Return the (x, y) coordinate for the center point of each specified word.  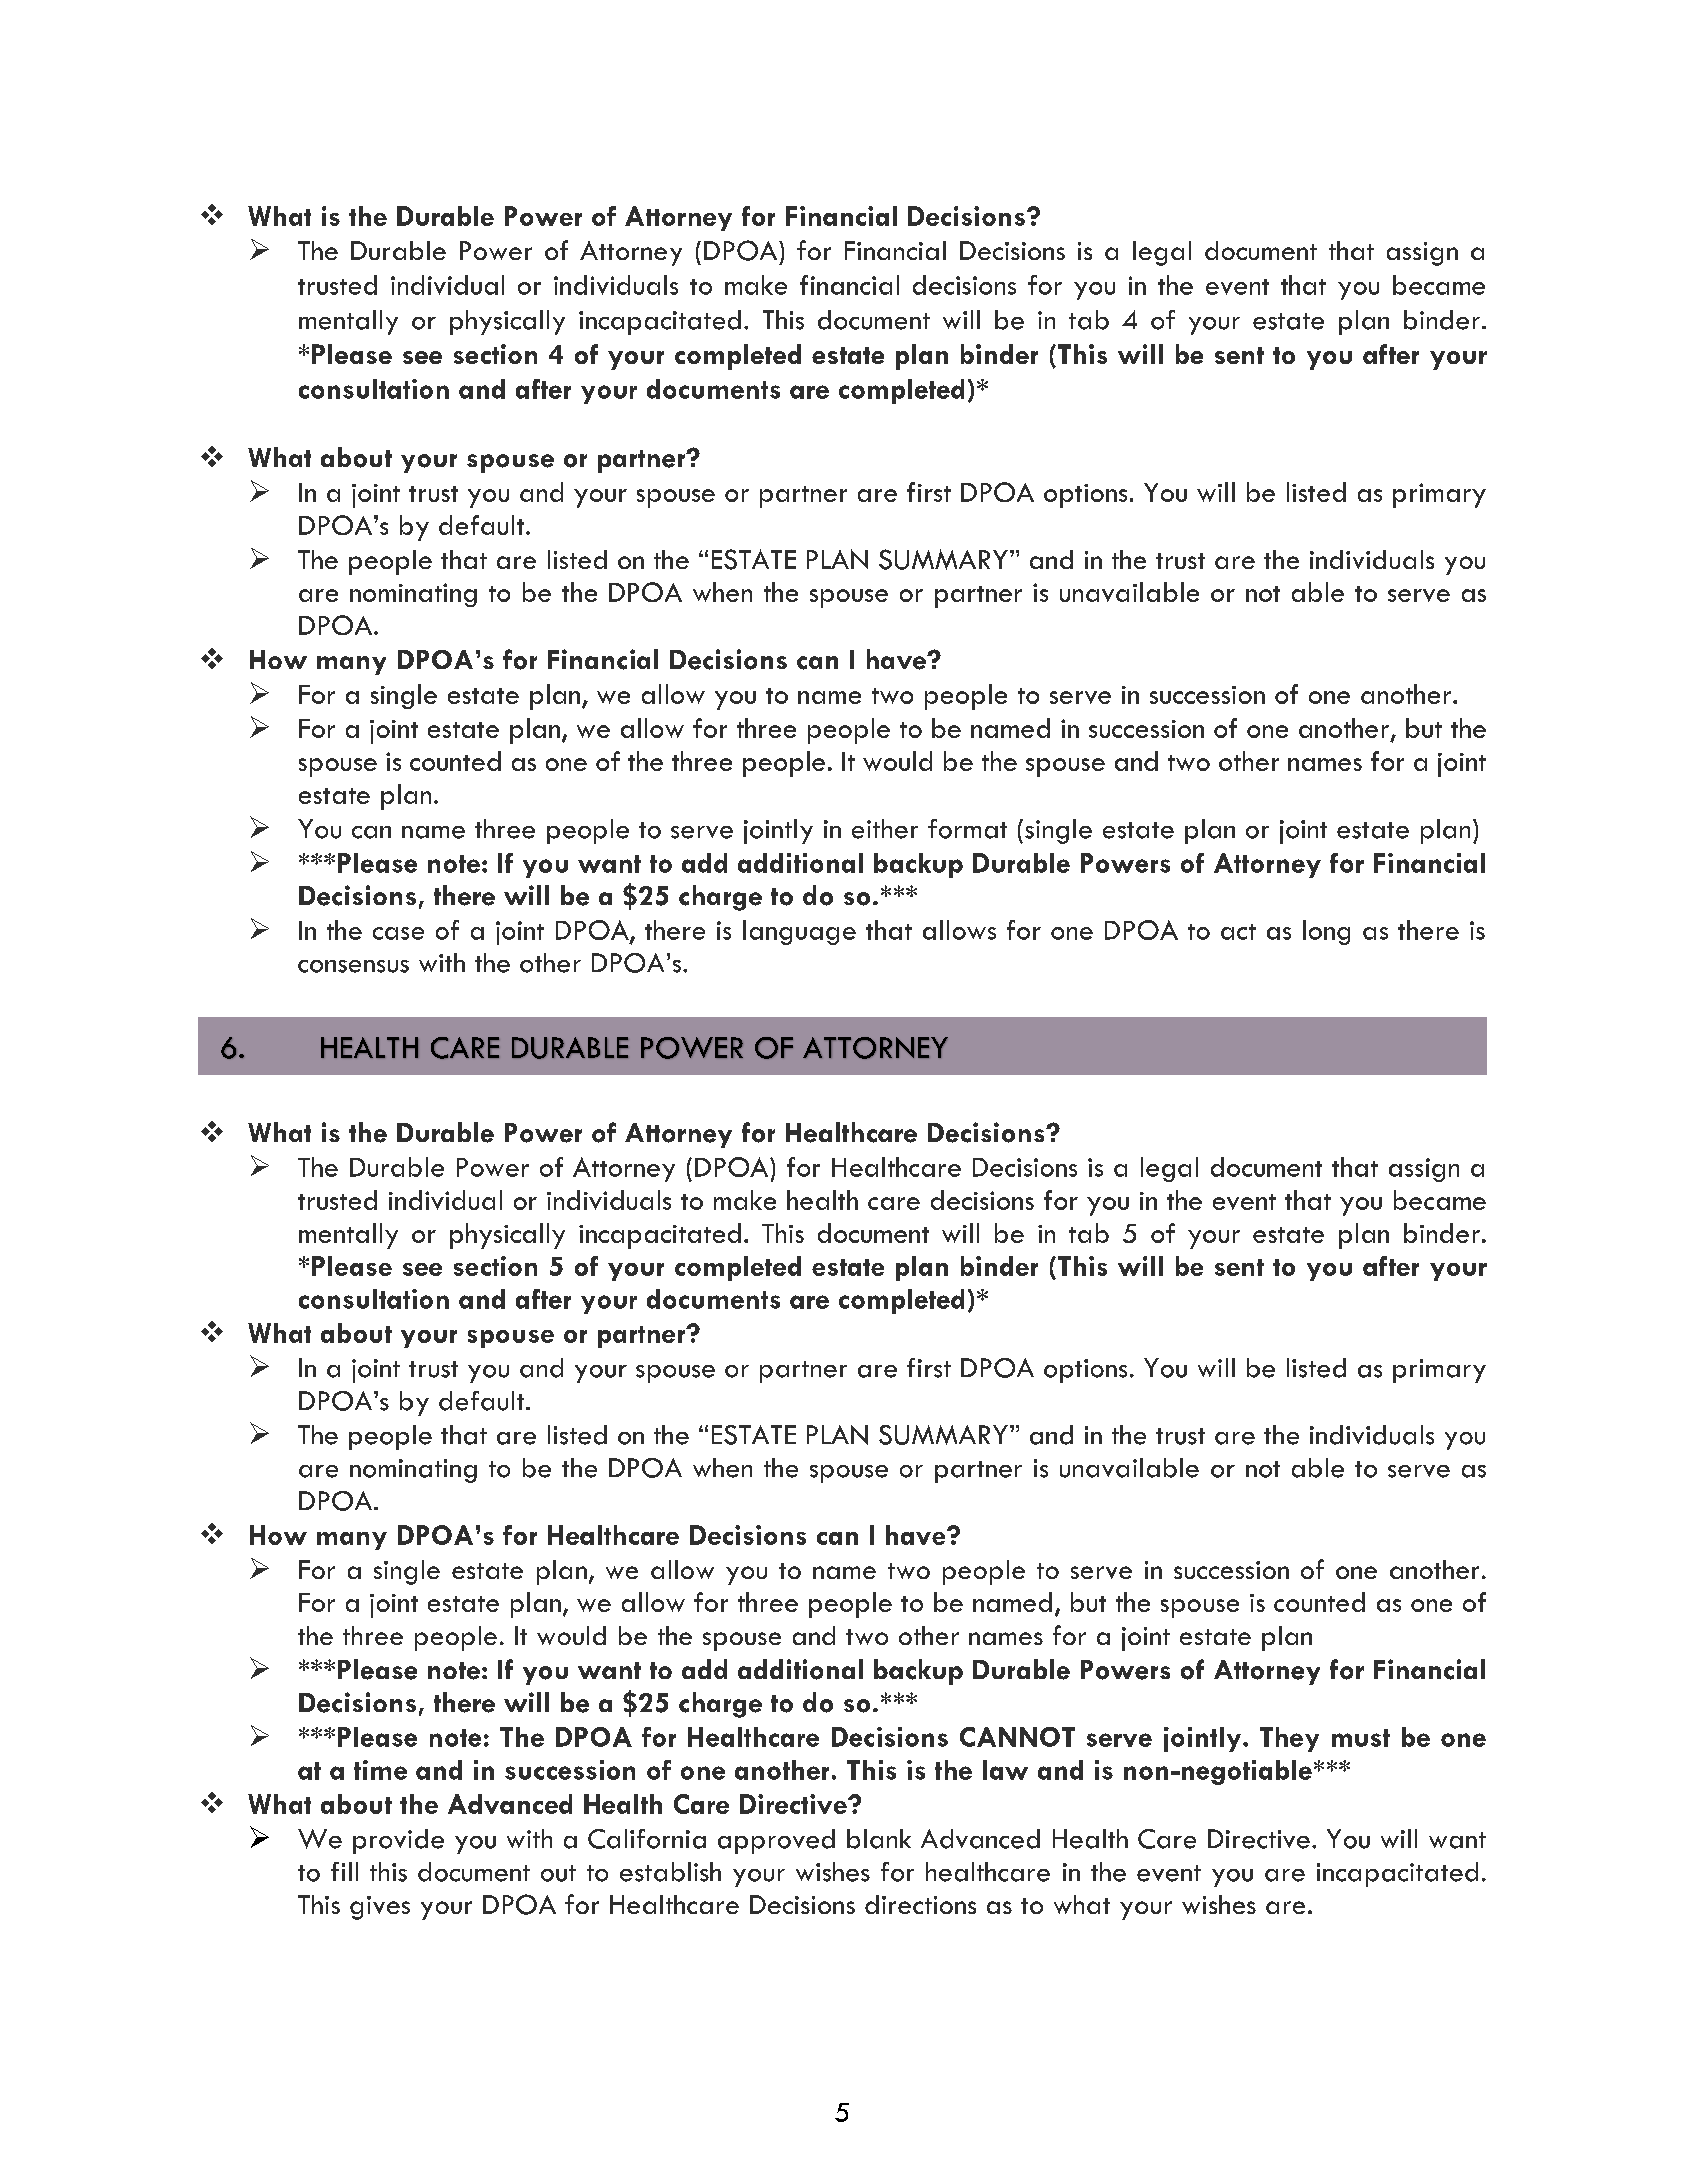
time (380, 1770)
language (799, 932)
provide (398, 1841)
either (885, 829)
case (398, 933)
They (1289, 1739)
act (1238, 932)
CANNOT (1017, 1737)
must (1361, 1738)
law (1005, 1770)
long (1326, 932)
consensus (353, 966)
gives (380, 1908)
